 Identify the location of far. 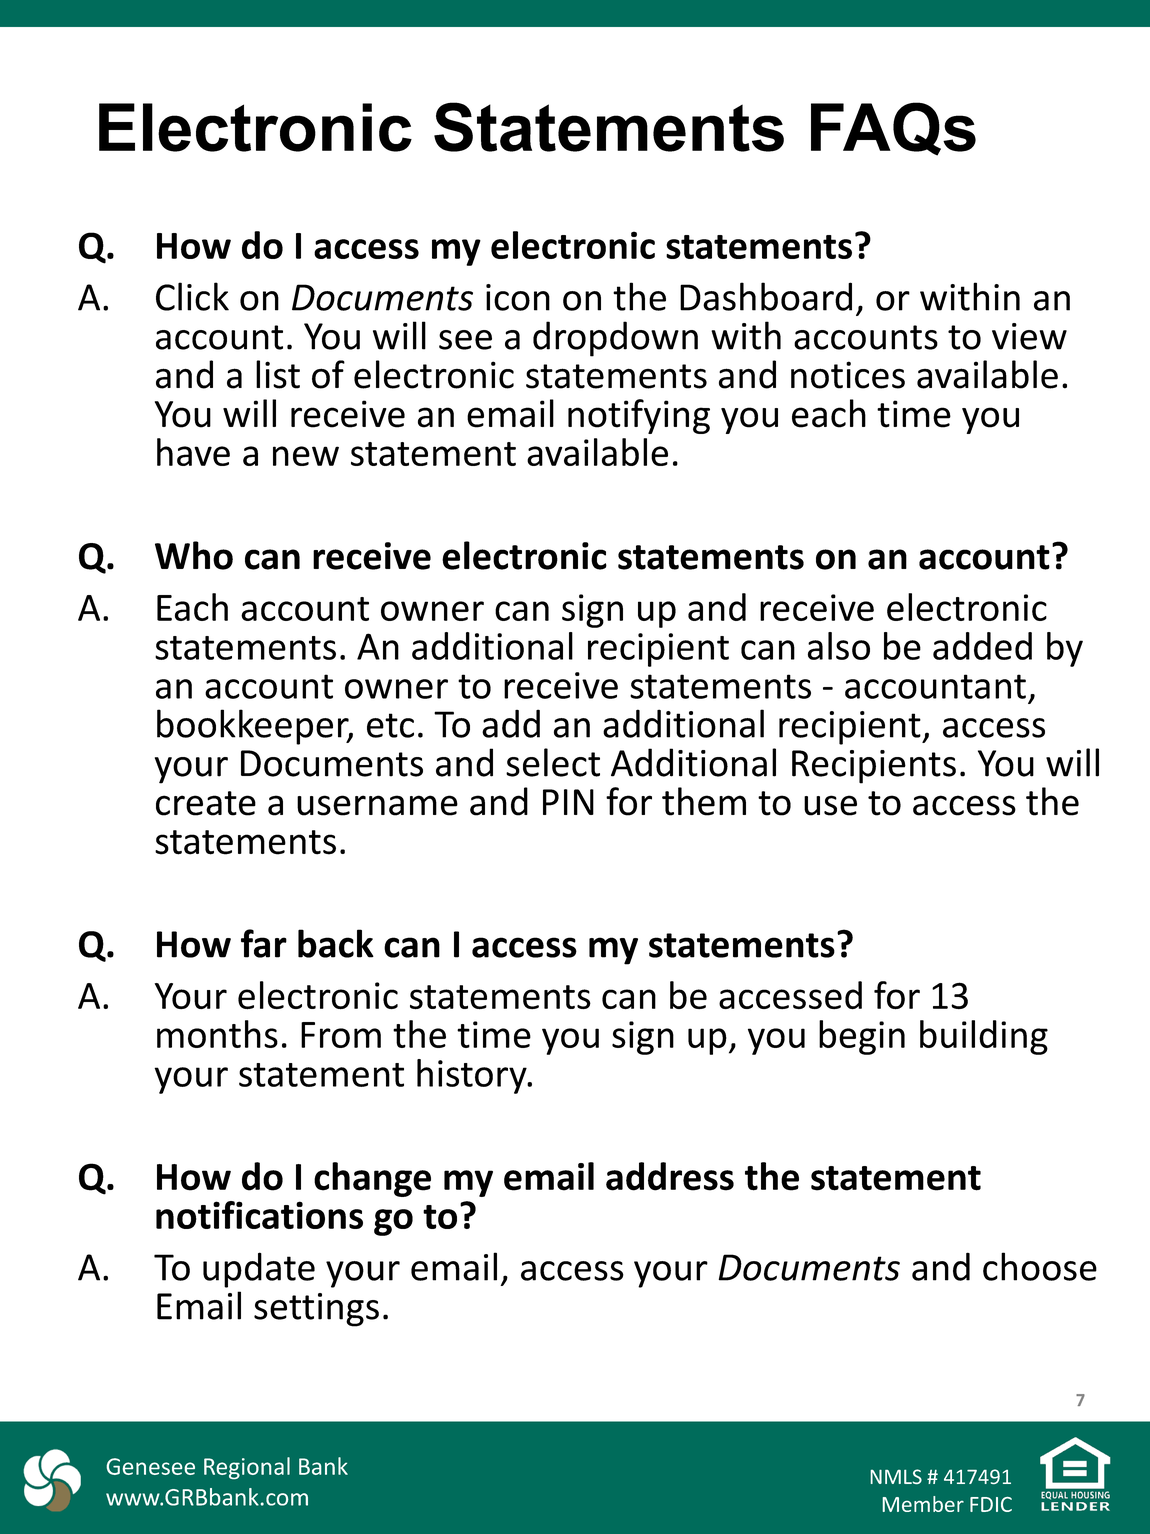
(264, 943).
